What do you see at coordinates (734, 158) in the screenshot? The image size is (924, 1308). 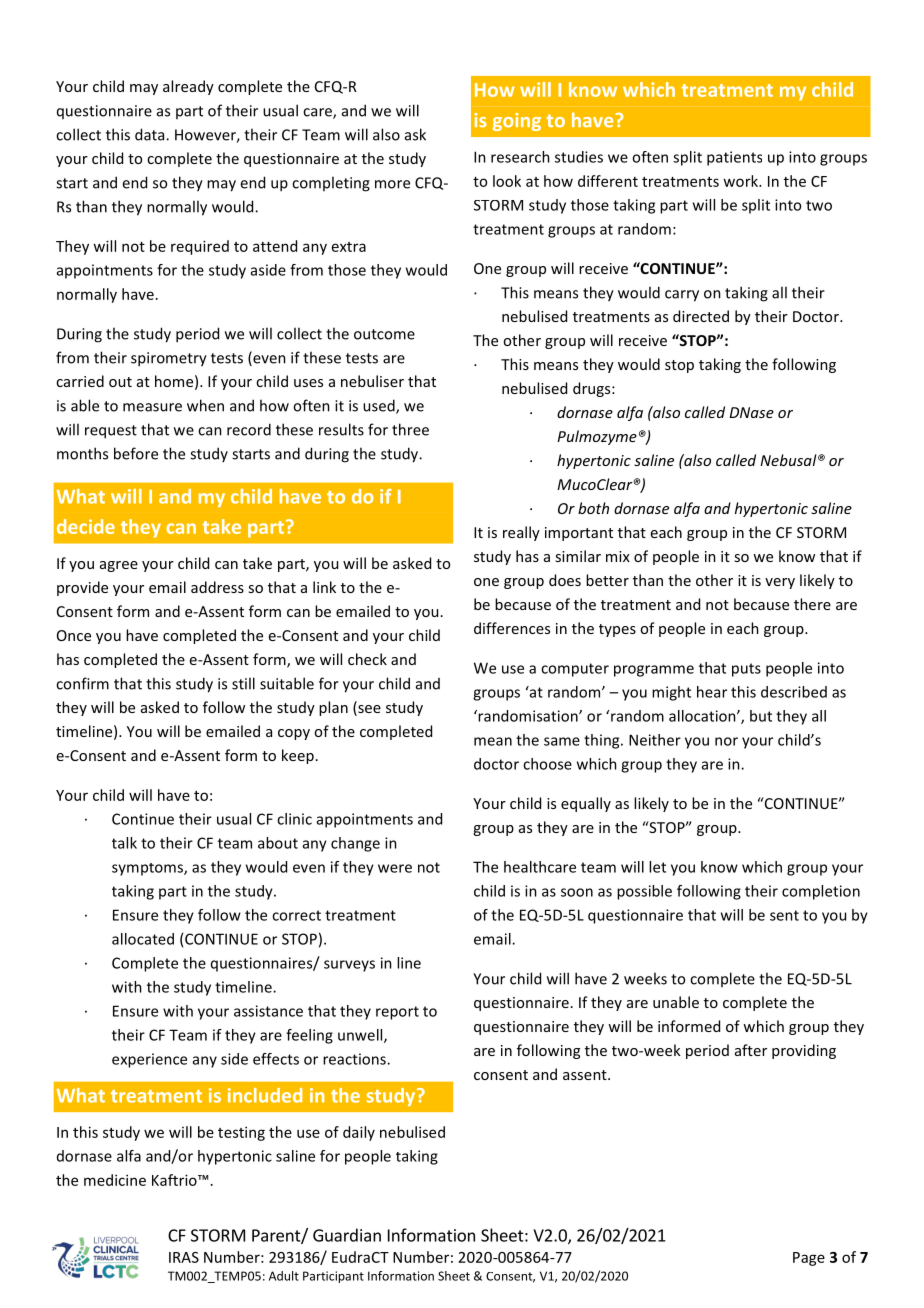 I see `patients` at bounding box center [734, 158].
